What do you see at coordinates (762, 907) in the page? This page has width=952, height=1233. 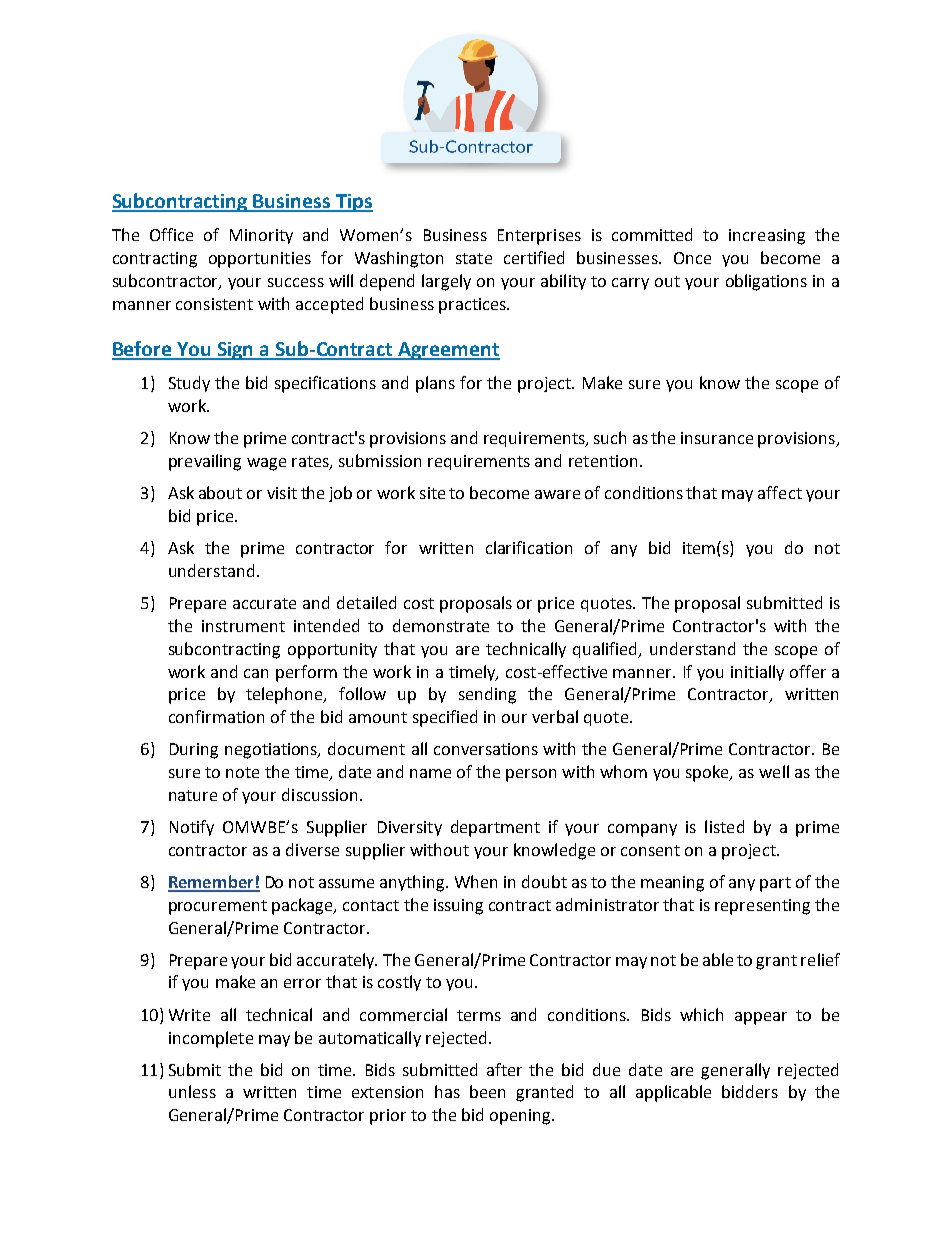 I see `representing` at bounding box center [762, 907].
